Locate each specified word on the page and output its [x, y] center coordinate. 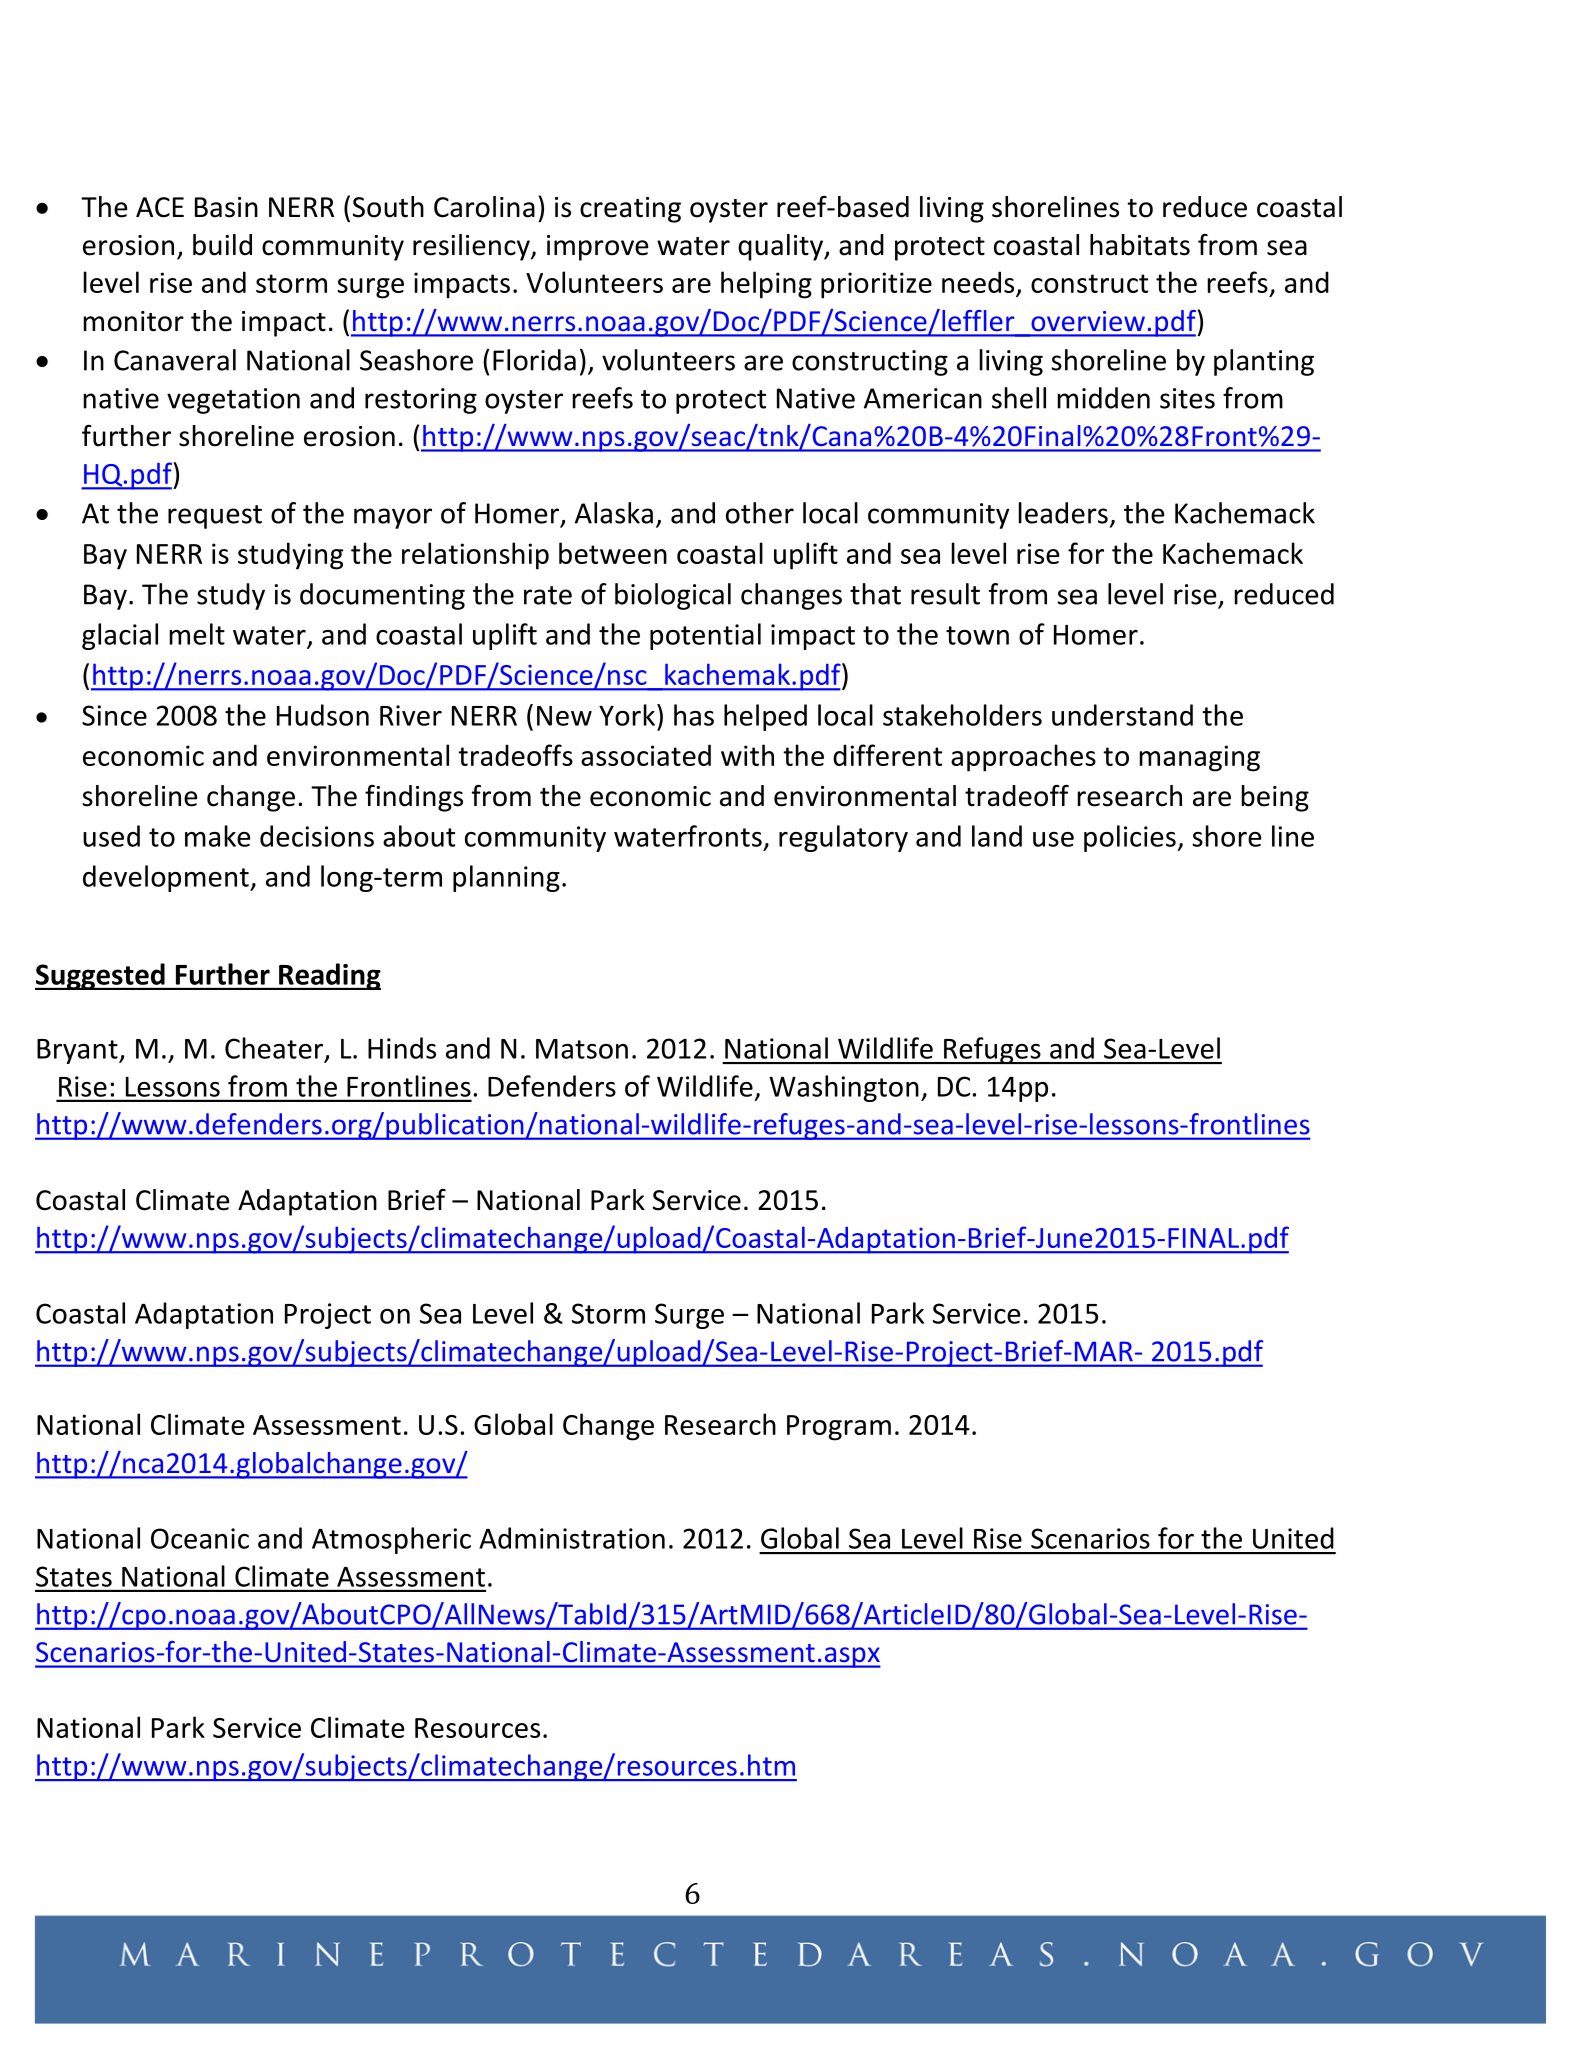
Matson [582, 1049]
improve [597, 248]
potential [705, 636]
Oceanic [200, 1538]
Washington [844, 1088]
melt [197, 634]
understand [1122, 715]
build [222, 245]
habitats [1140, 245]
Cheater [274, 1048]
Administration [572, 1538]
